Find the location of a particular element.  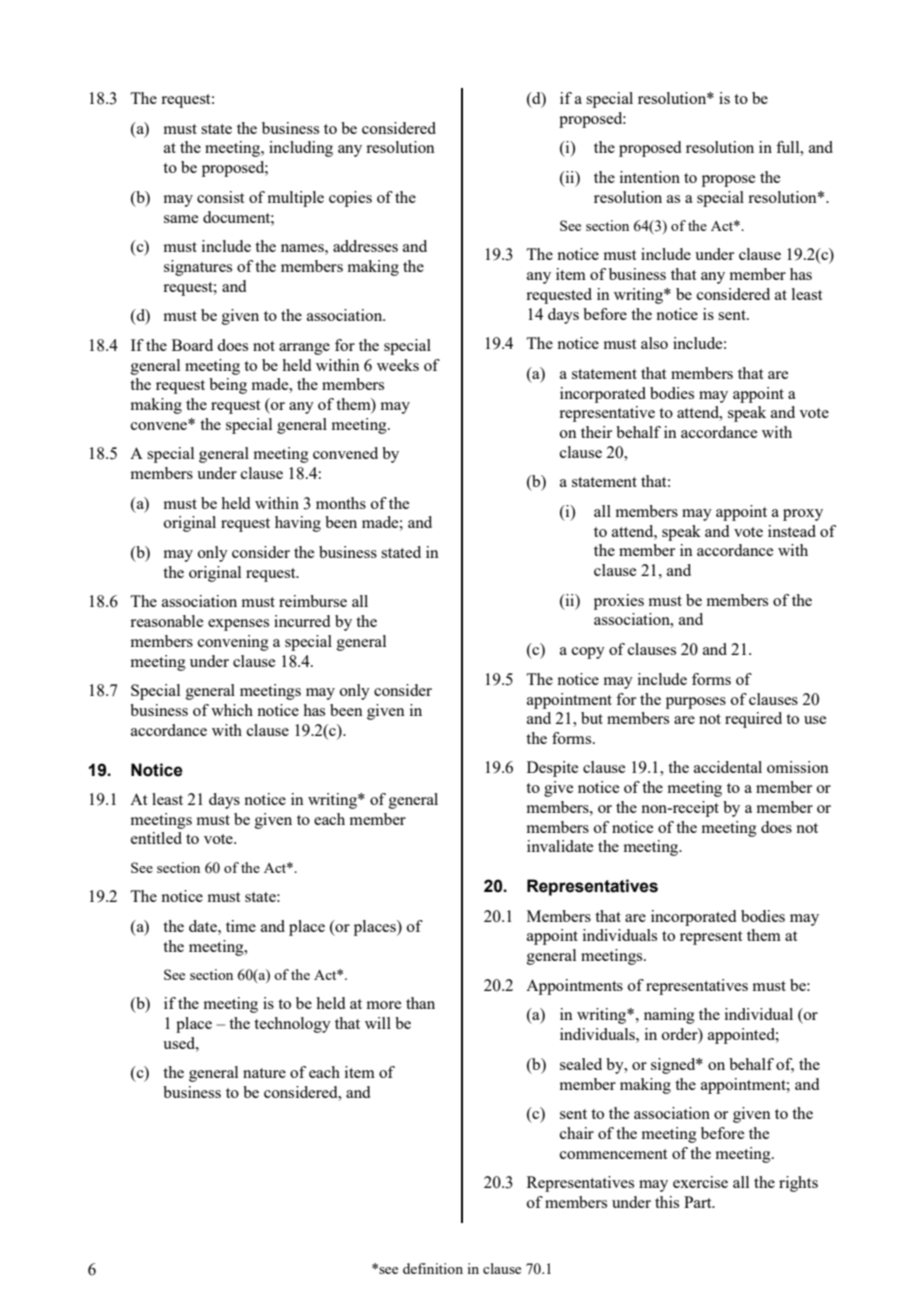

Despite is located at coordinates (552, 769).
